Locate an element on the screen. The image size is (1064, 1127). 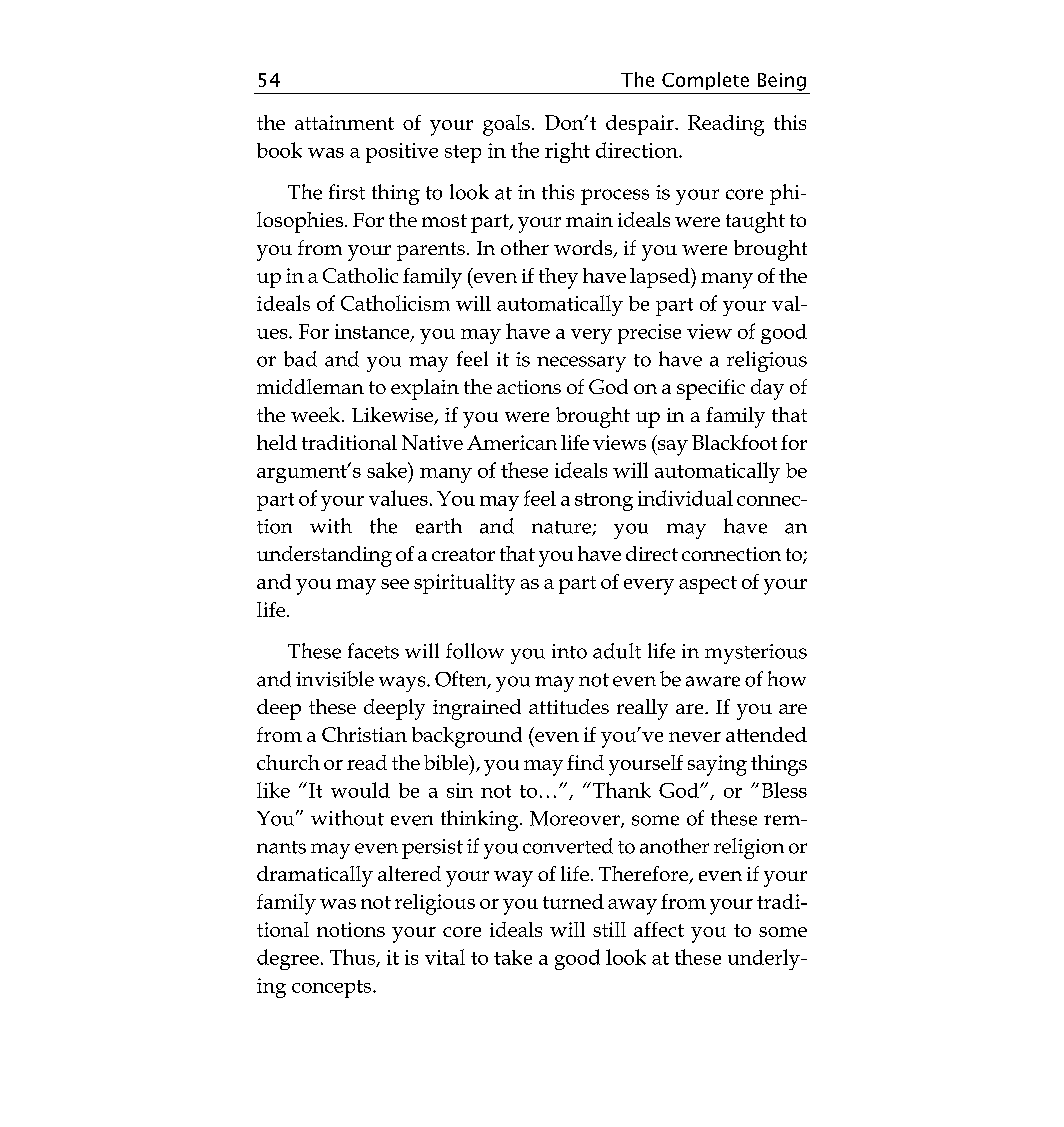
take is located at coordinates (513, 957).
